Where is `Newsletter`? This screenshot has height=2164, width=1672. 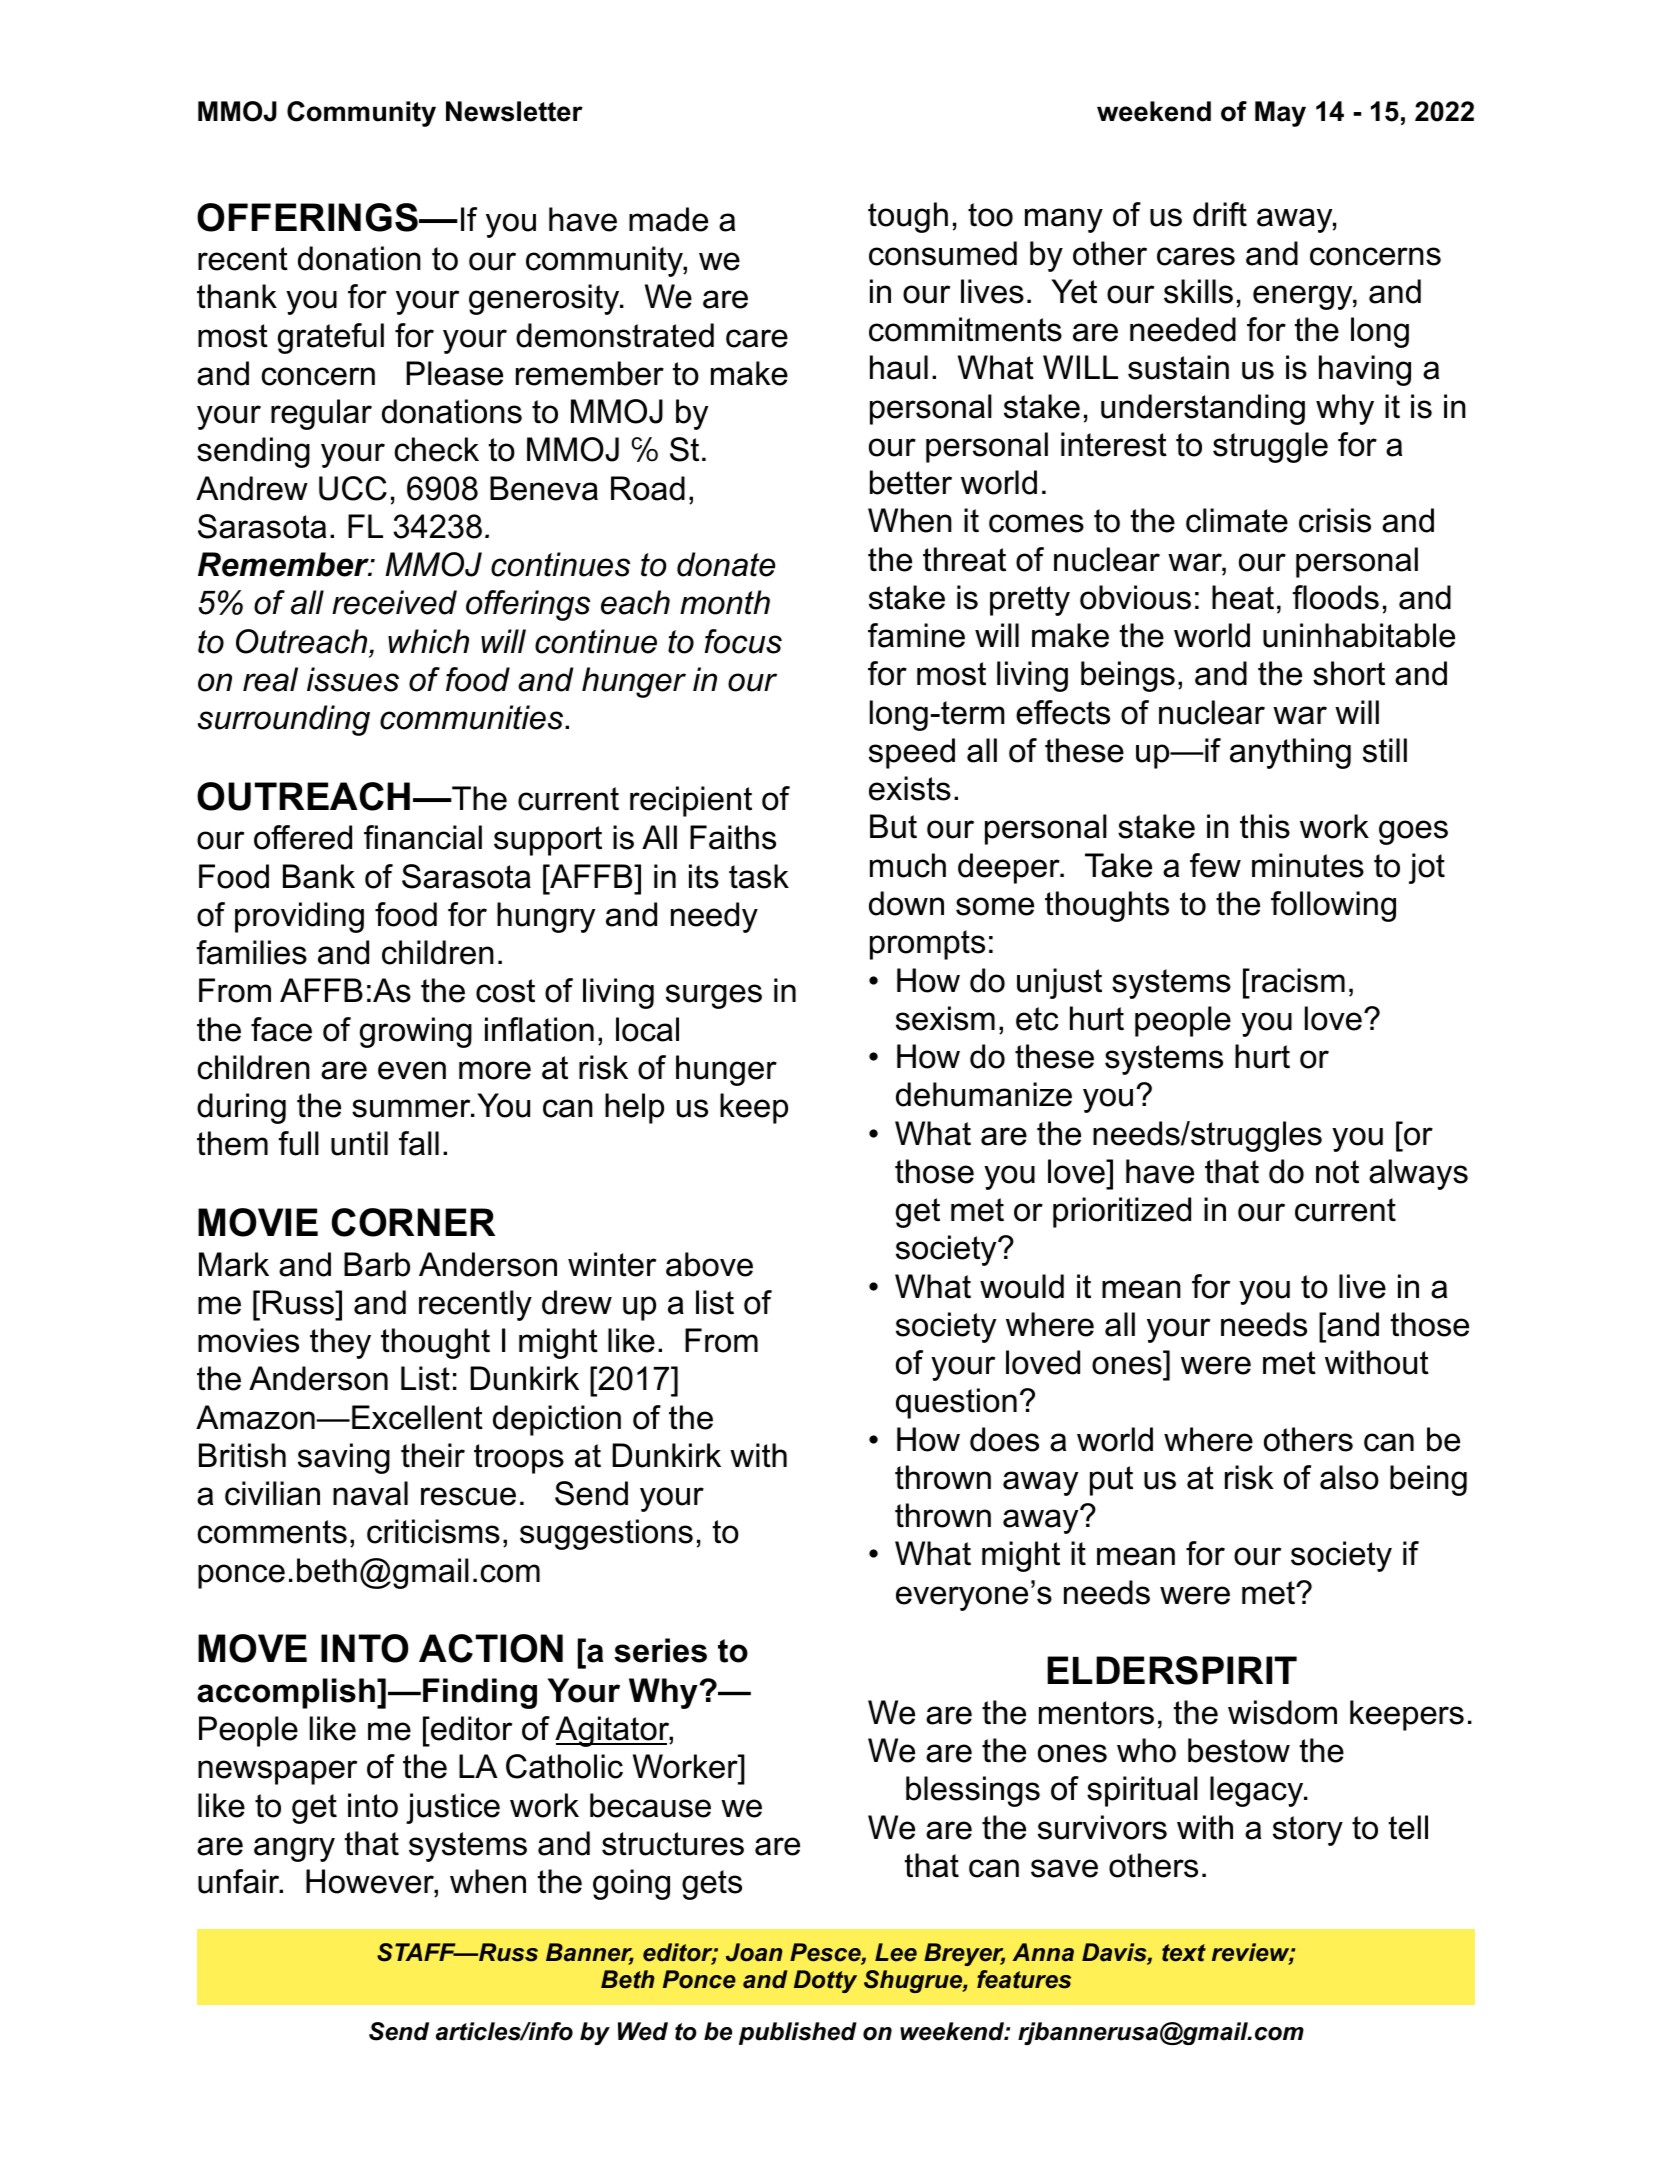 Newsletter is located at coordinates (514, 111).
